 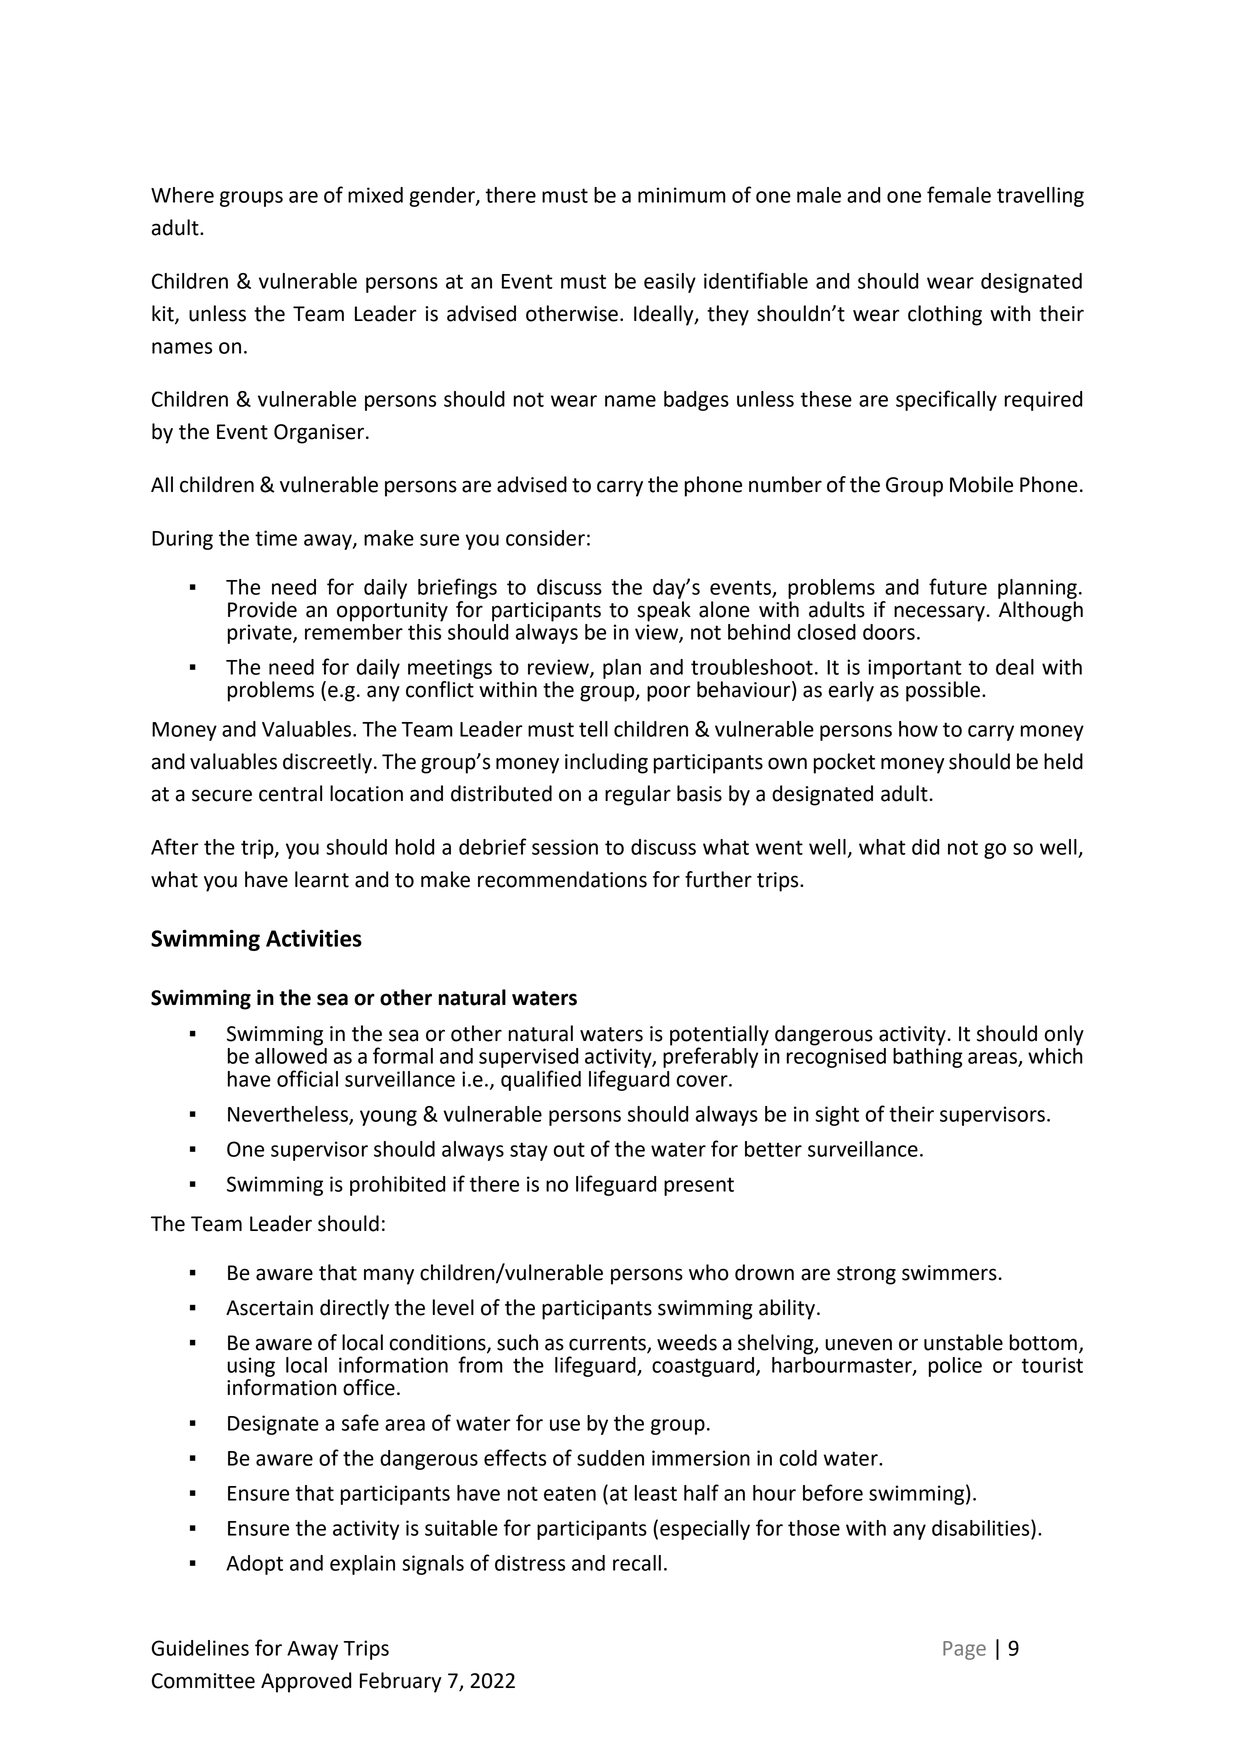 What do you see at coordinates (670, 283) in the screenshot?
I see `easily` at bounding box center [670, 283].
